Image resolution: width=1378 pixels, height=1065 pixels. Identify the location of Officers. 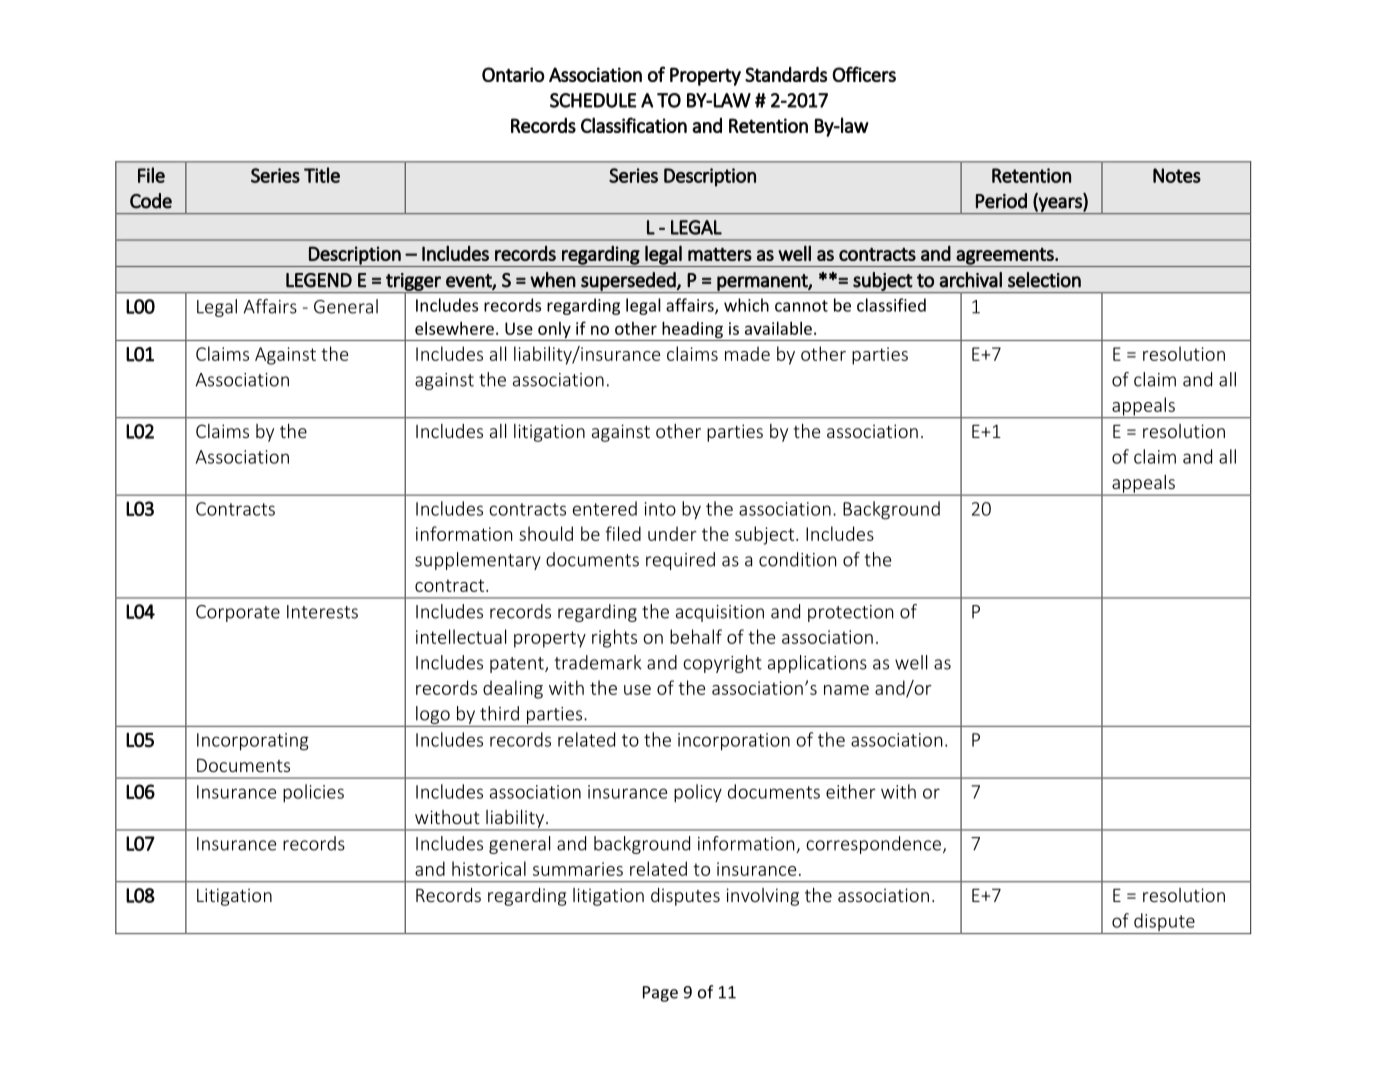
(864, 74).
